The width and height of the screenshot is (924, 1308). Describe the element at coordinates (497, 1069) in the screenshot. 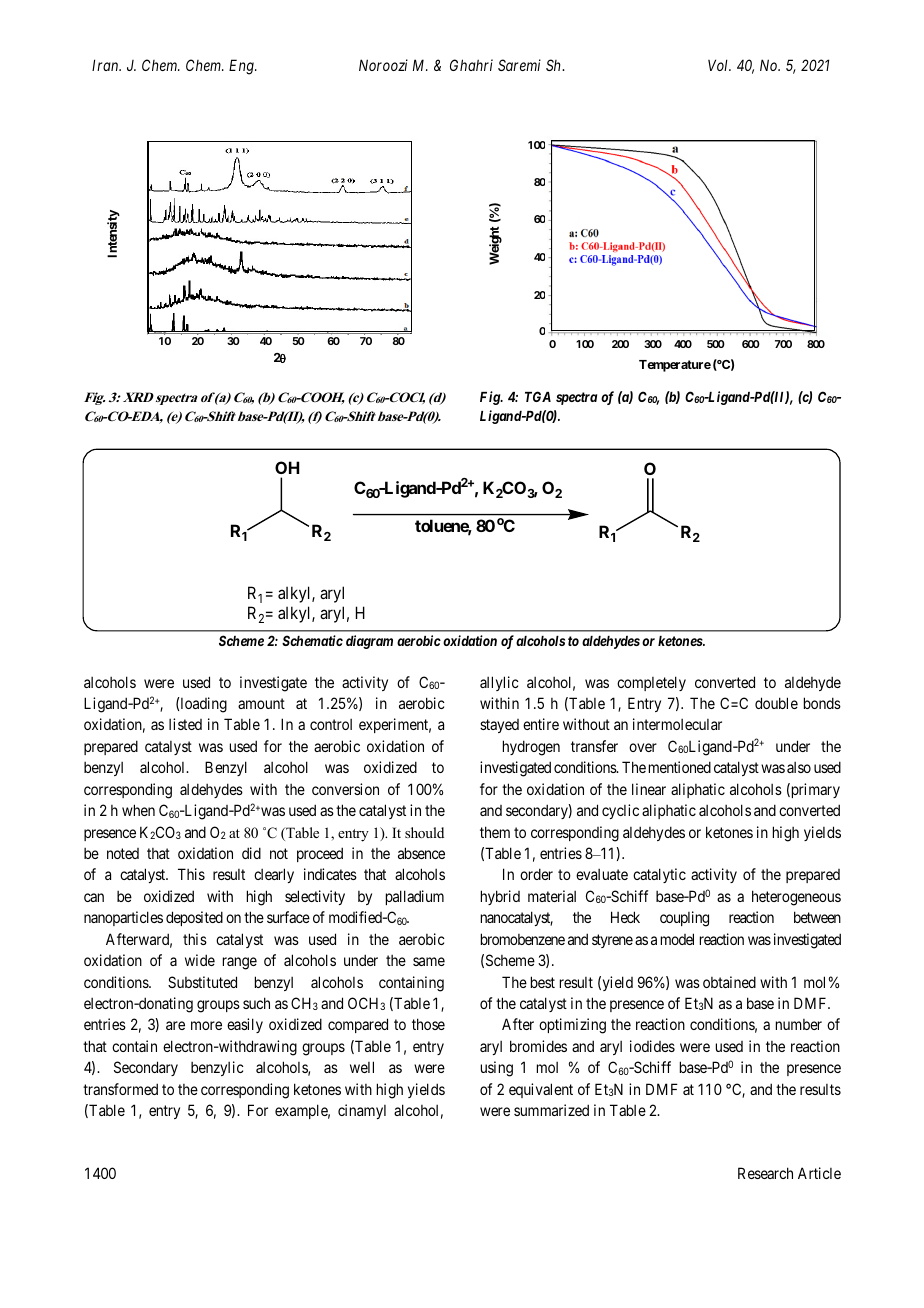

I see `using` at that location.
